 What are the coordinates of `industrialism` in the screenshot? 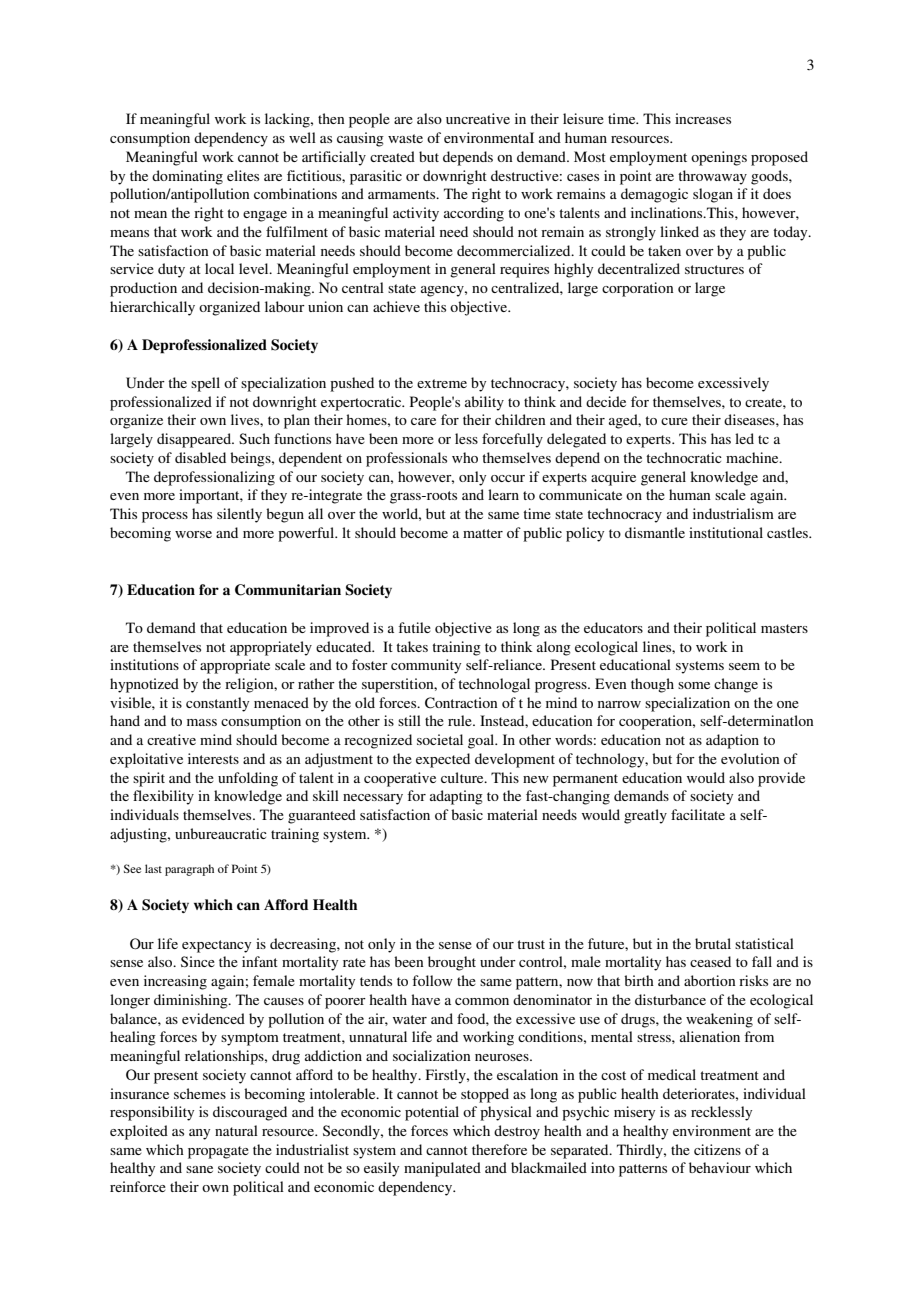 It's located at (733, 513).
